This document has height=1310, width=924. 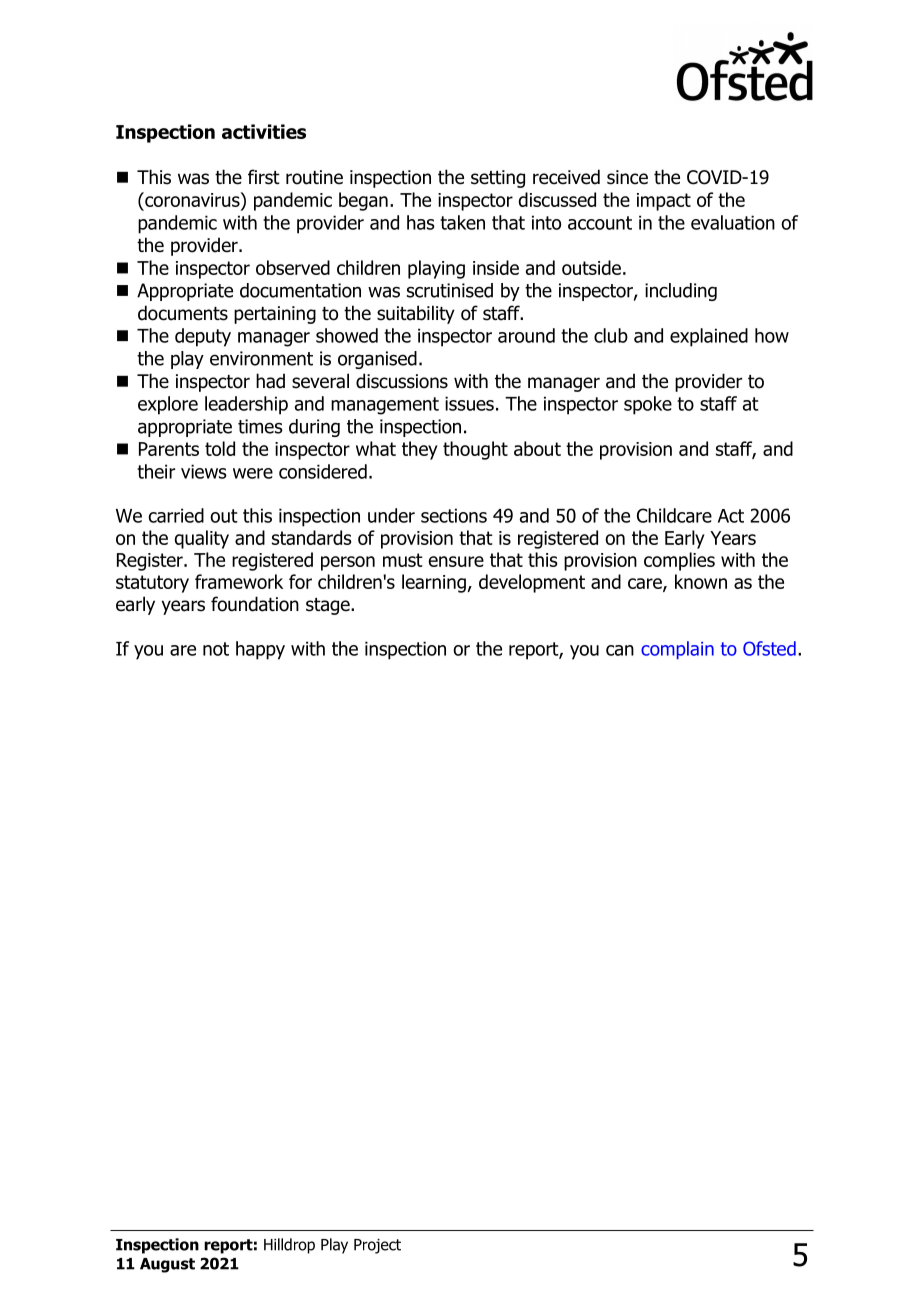 What do you see at coordinates (664, 202) in the document?
I see `impact` at bounding box center [664, 202].
